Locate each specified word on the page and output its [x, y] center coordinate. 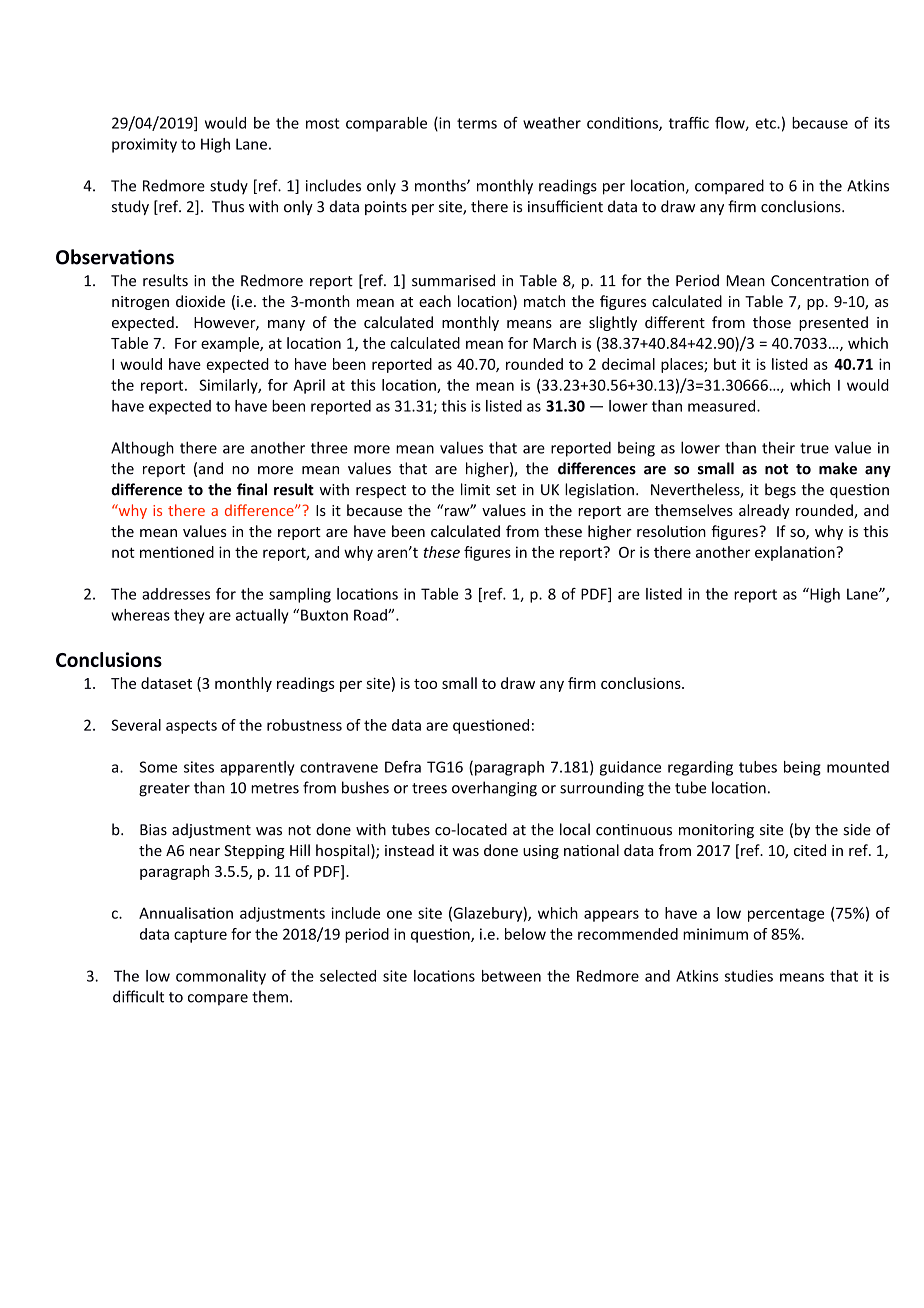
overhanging [494, 789]
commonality [221, 977]
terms [477, 123]
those [772, 322]
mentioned [177, 552]
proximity [144, 145]
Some [158, 767]
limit [475, 489]
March [554, 343]
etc [766, 123]
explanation [796, 553]
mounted [858, 767]
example [231, 344]
